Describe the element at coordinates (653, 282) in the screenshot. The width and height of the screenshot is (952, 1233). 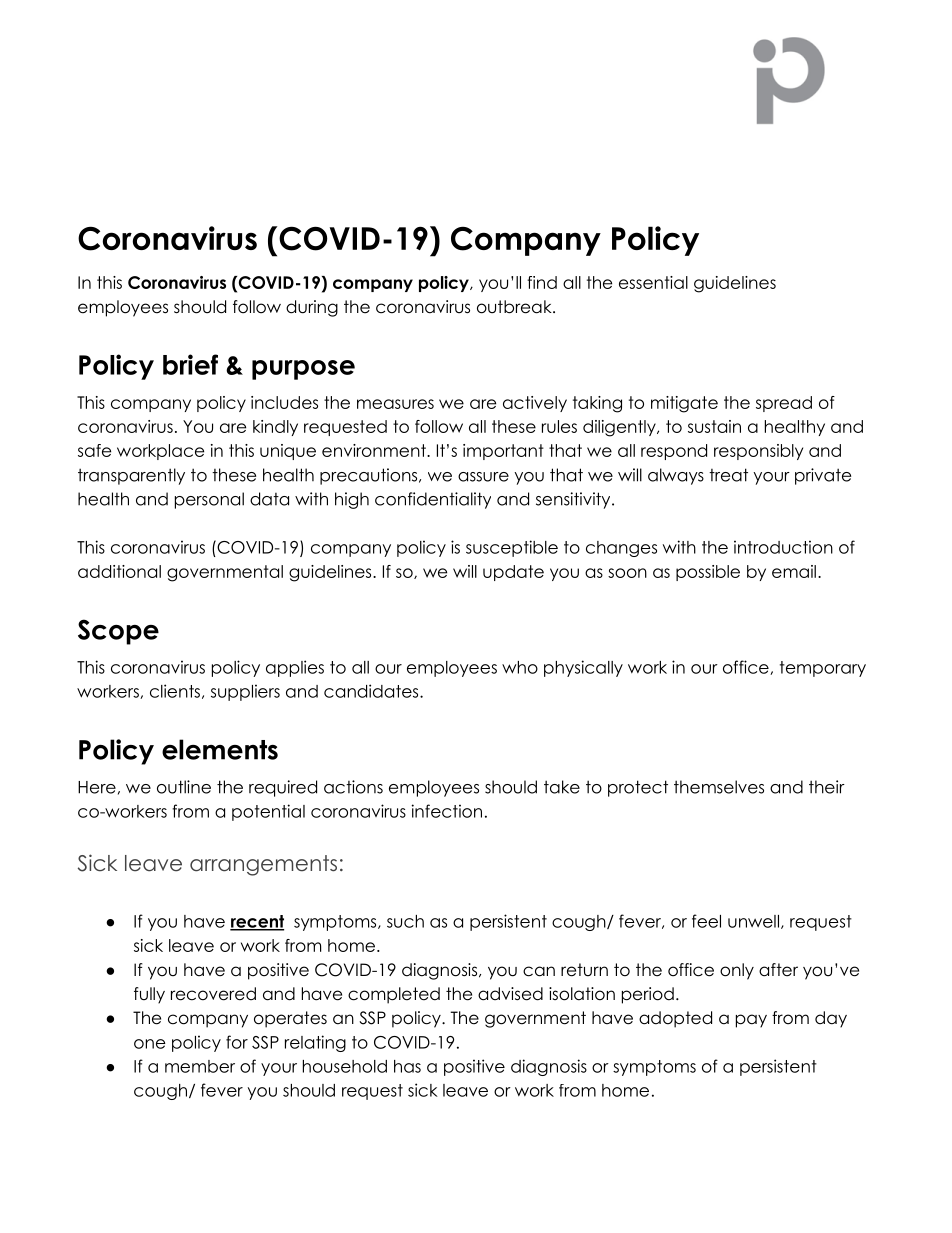
I see `essential` at that location.
